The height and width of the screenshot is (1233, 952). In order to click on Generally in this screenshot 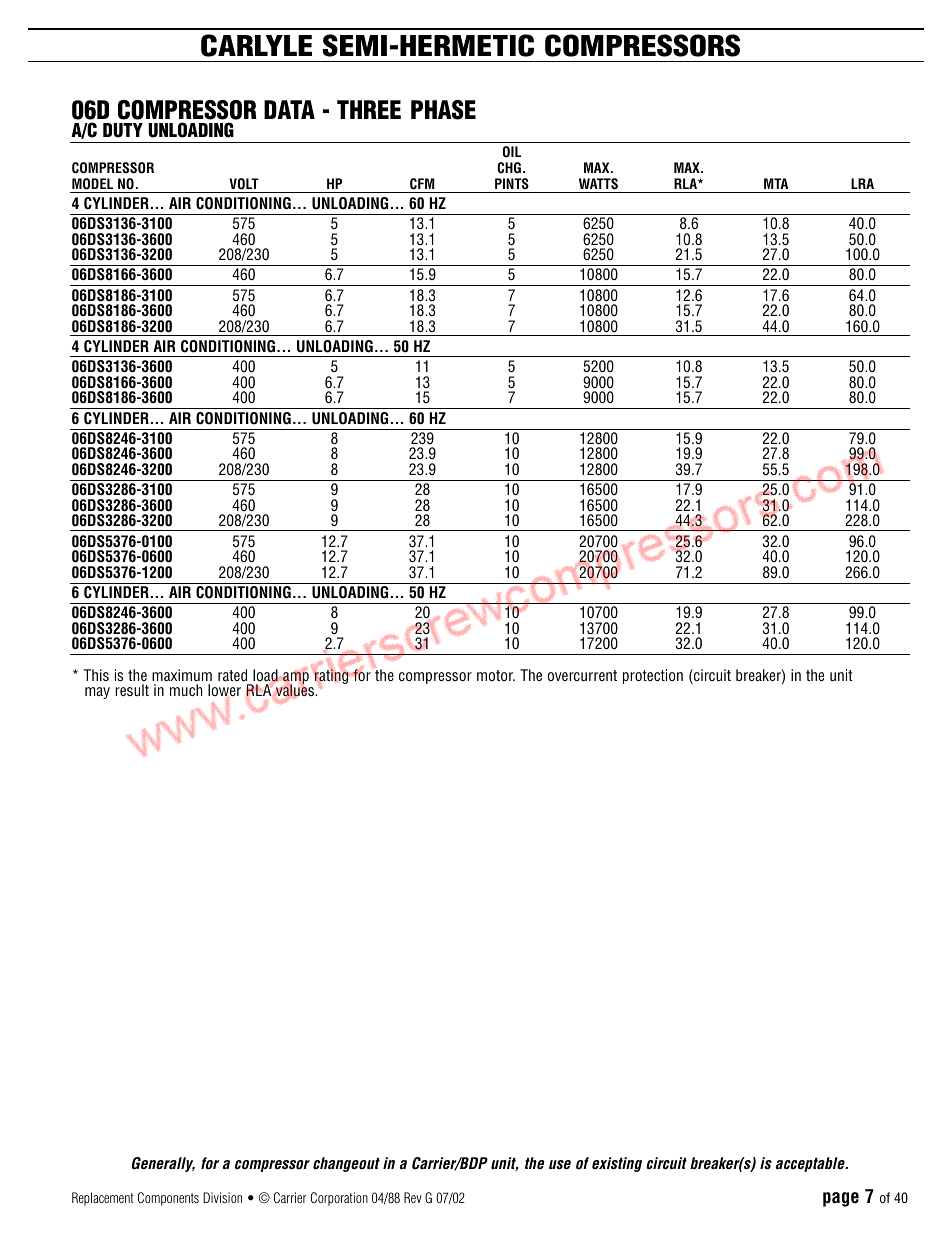, I will do `click(163, 1164)`.
